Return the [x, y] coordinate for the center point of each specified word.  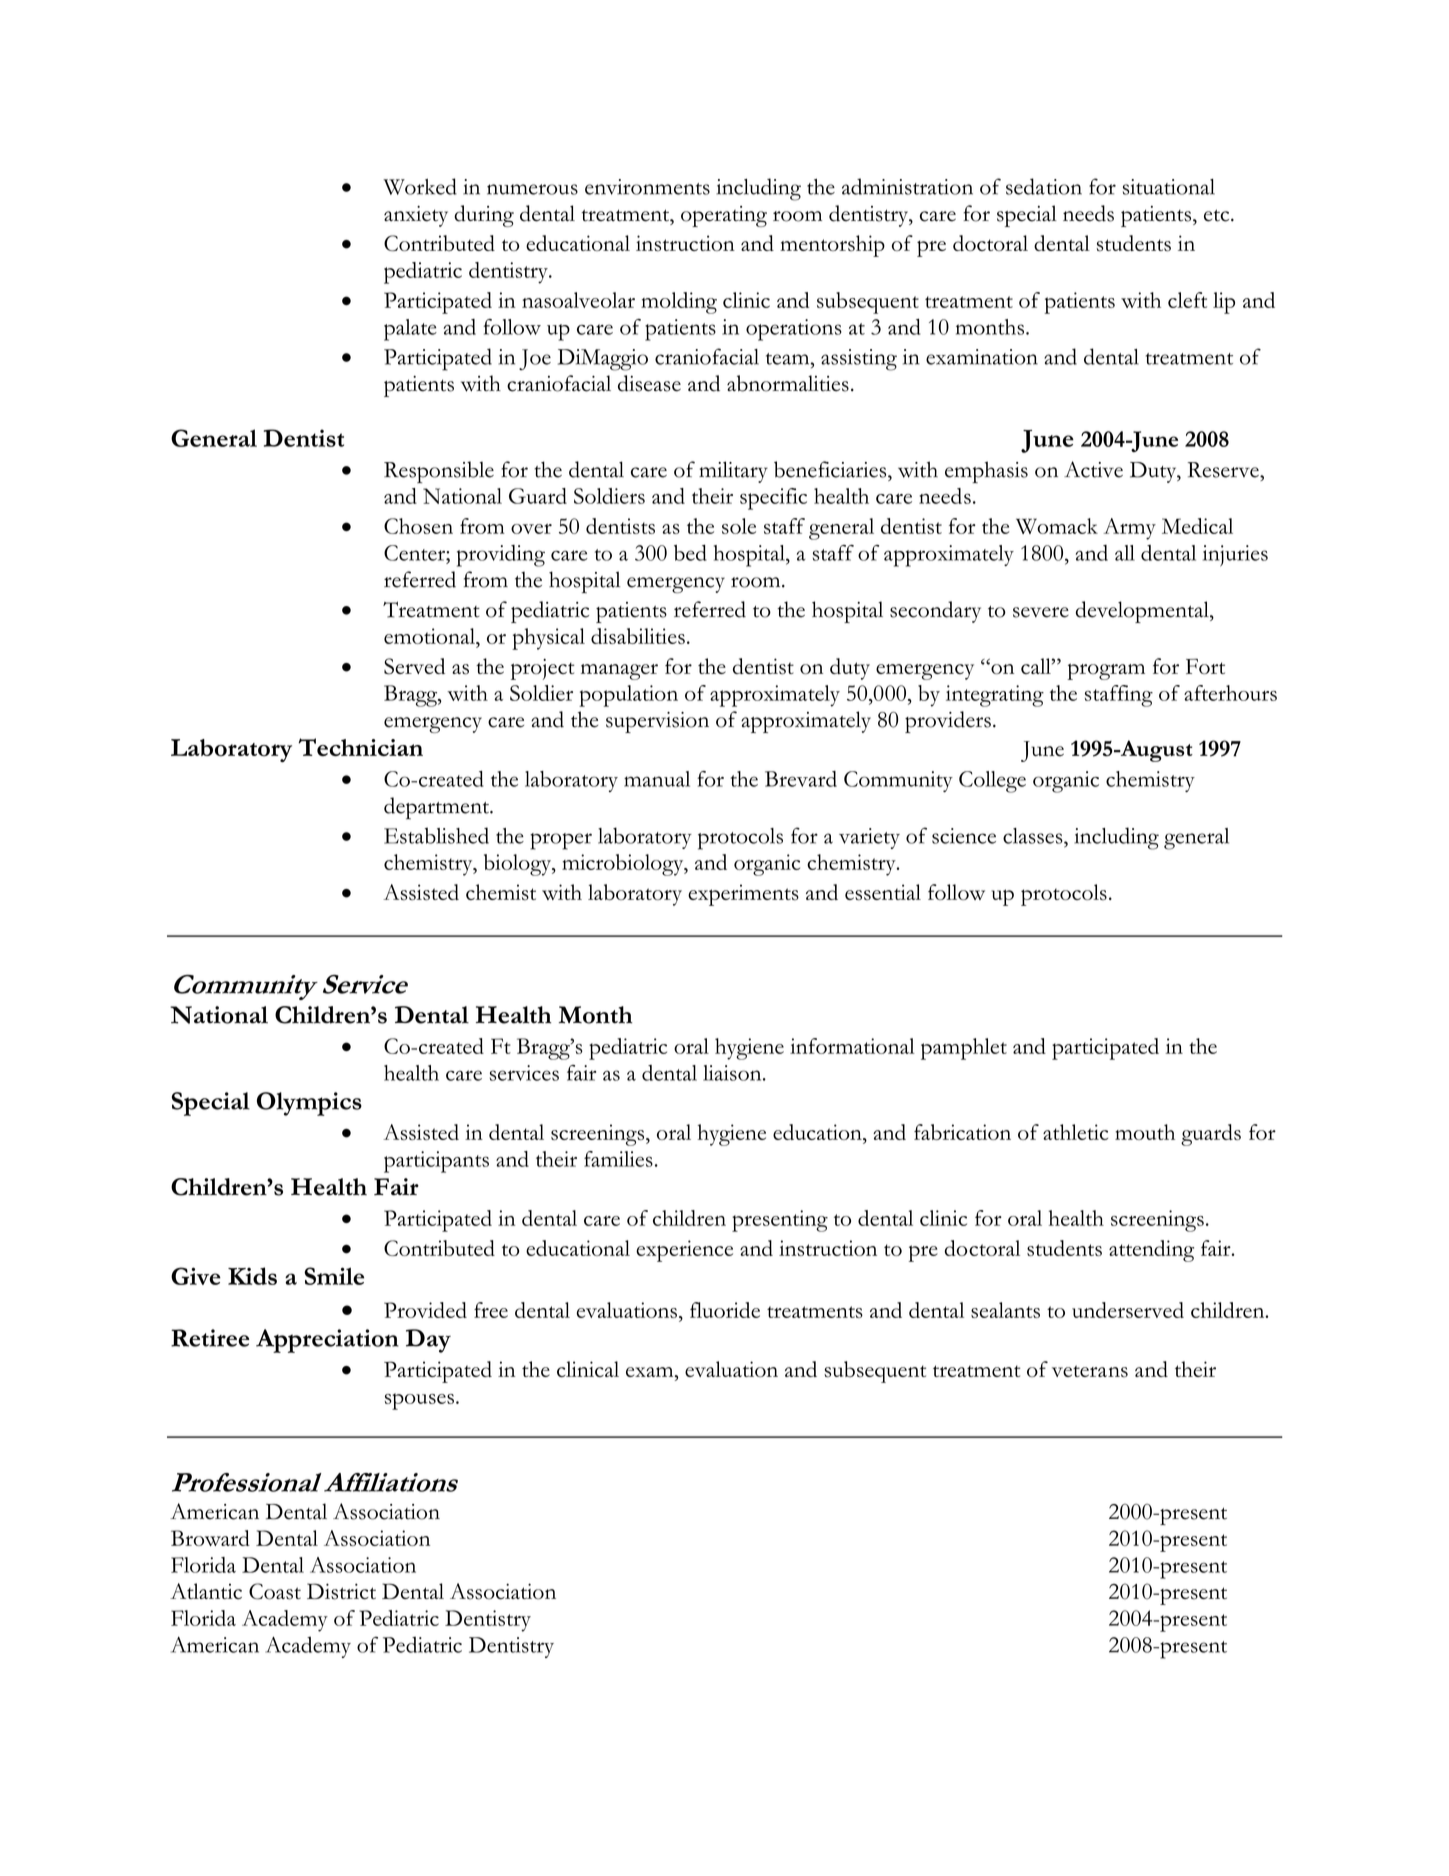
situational [1169, 187]
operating [724, 216]
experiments [743, 895]
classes [1034, 836]
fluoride [725, 1310]
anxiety [416, 216]
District [341, 1591]
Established [436, 835]
